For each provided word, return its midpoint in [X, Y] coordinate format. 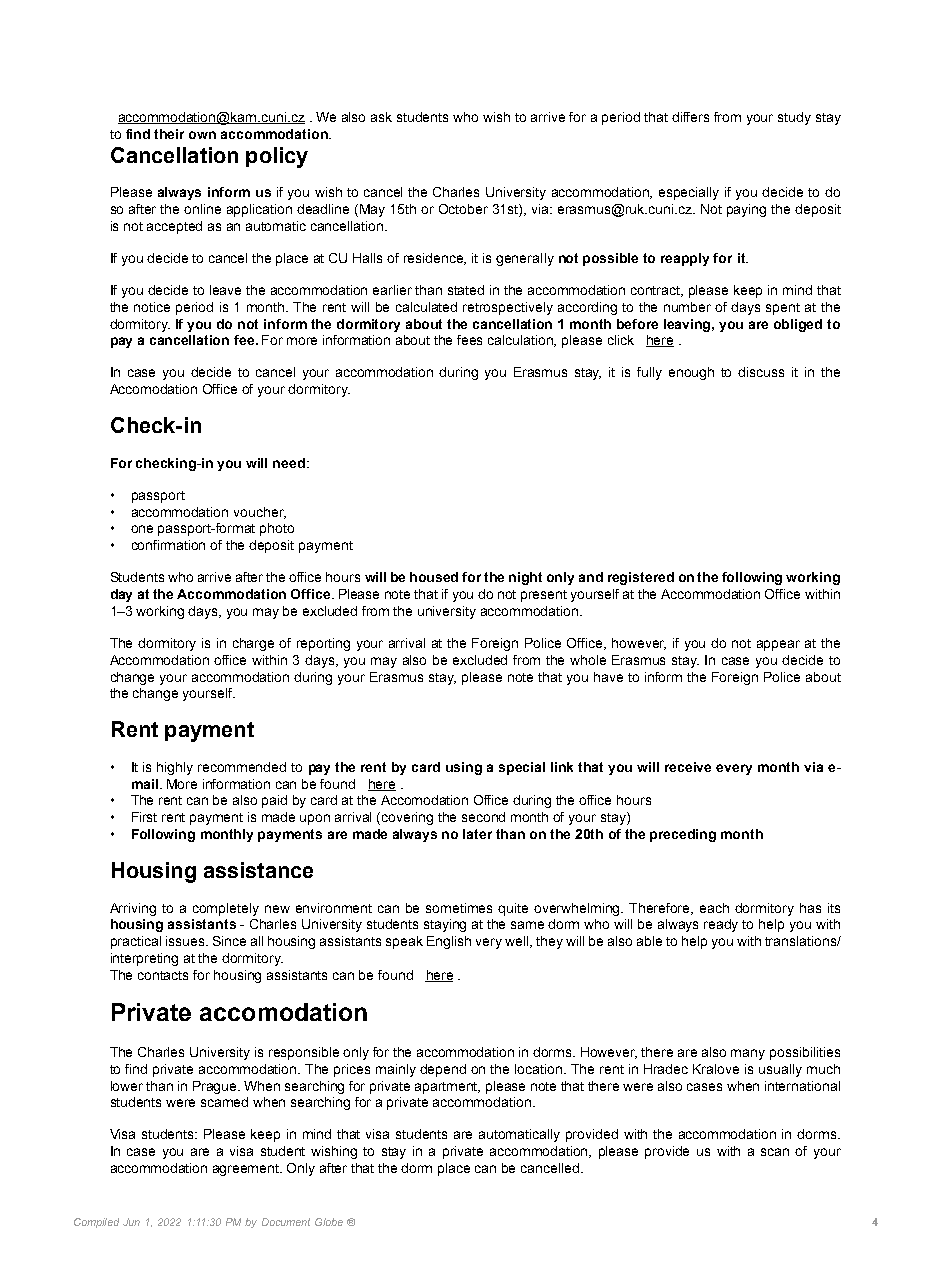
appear [778, 645]
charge [253, 644]
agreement [247, 1170]
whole [588, 660]
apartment [447, 1088]
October [463, 209]
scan [775, 1152]
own [202, 135]
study [794, 118]
